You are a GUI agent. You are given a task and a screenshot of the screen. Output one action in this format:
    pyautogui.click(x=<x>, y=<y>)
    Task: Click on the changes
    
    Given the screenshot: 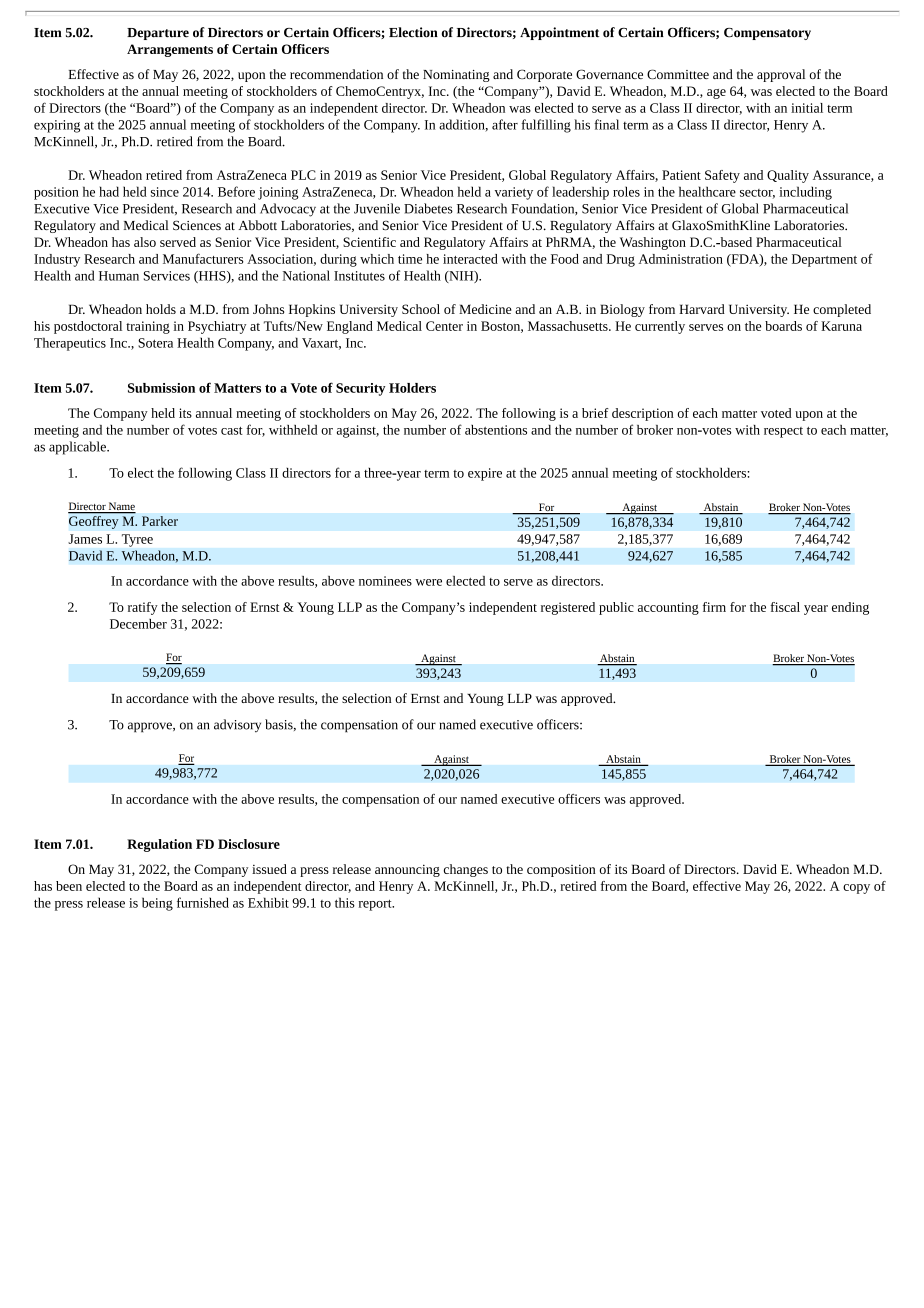 What is the action you would take?
    pyautogui.click(x=466, y=870)
